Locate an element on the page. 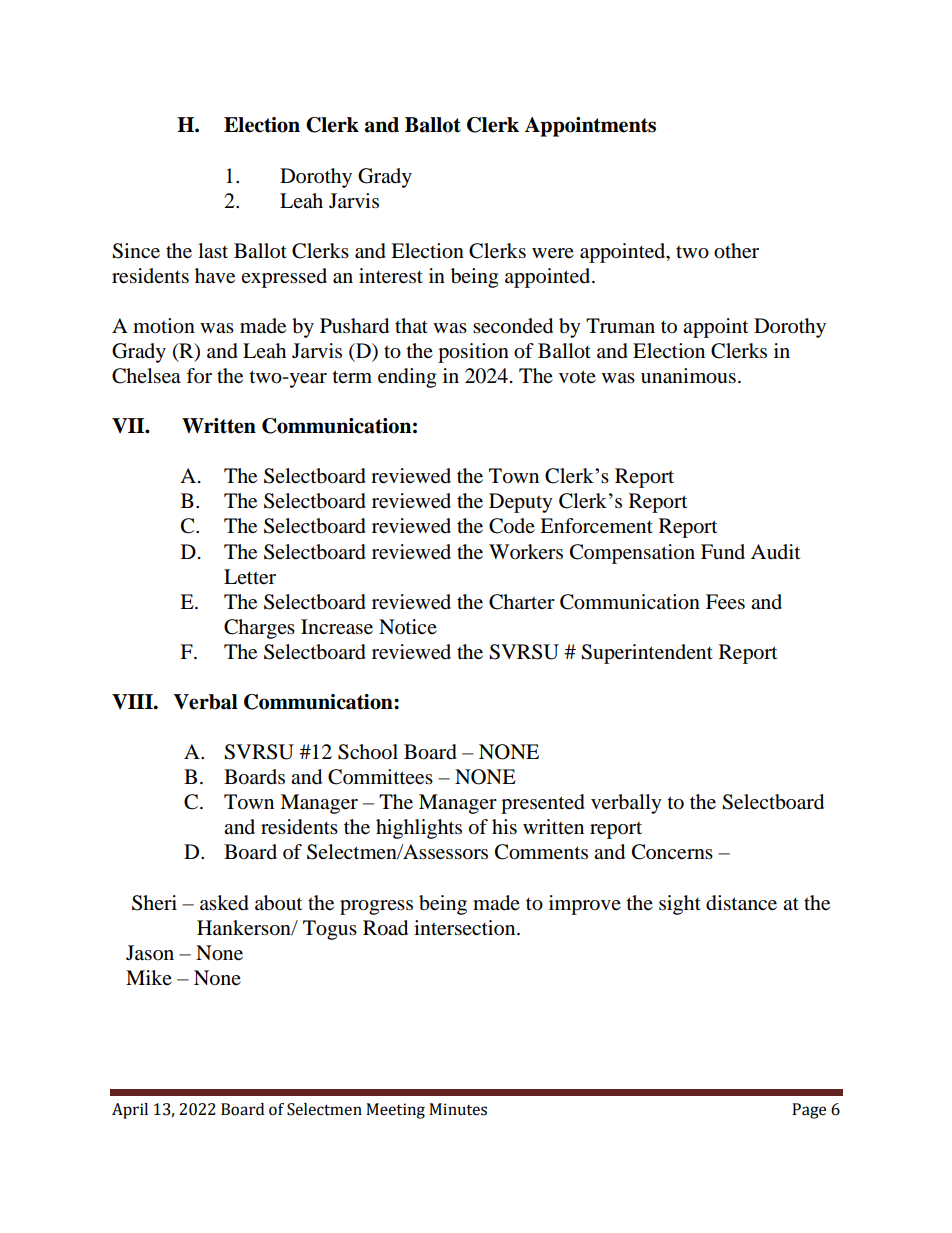 This page has height=1233, width=952. Minutes is located at coordinates (458, 1109).
